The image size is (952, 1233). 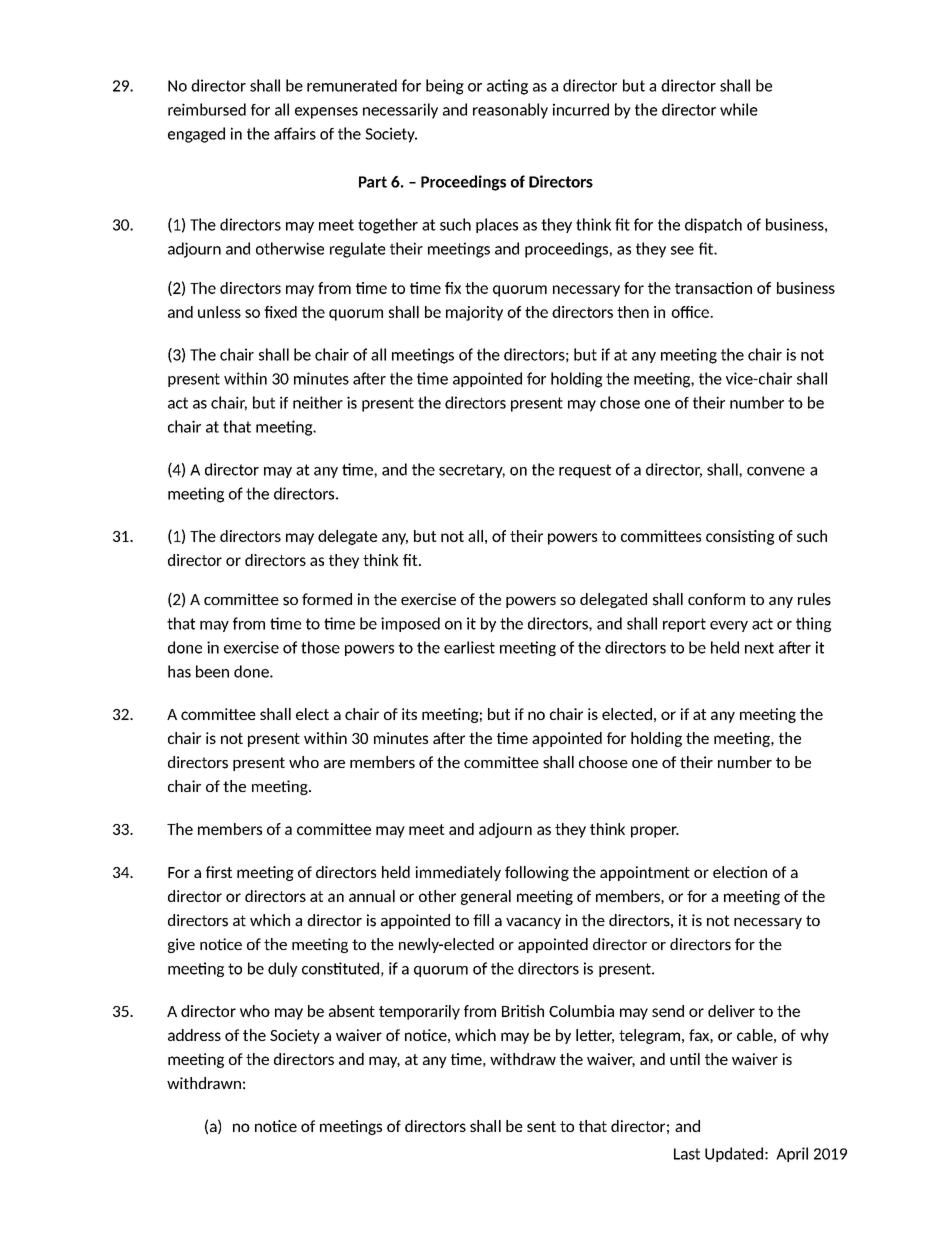 I want to click on appointment, so click(x=645, y=873).
